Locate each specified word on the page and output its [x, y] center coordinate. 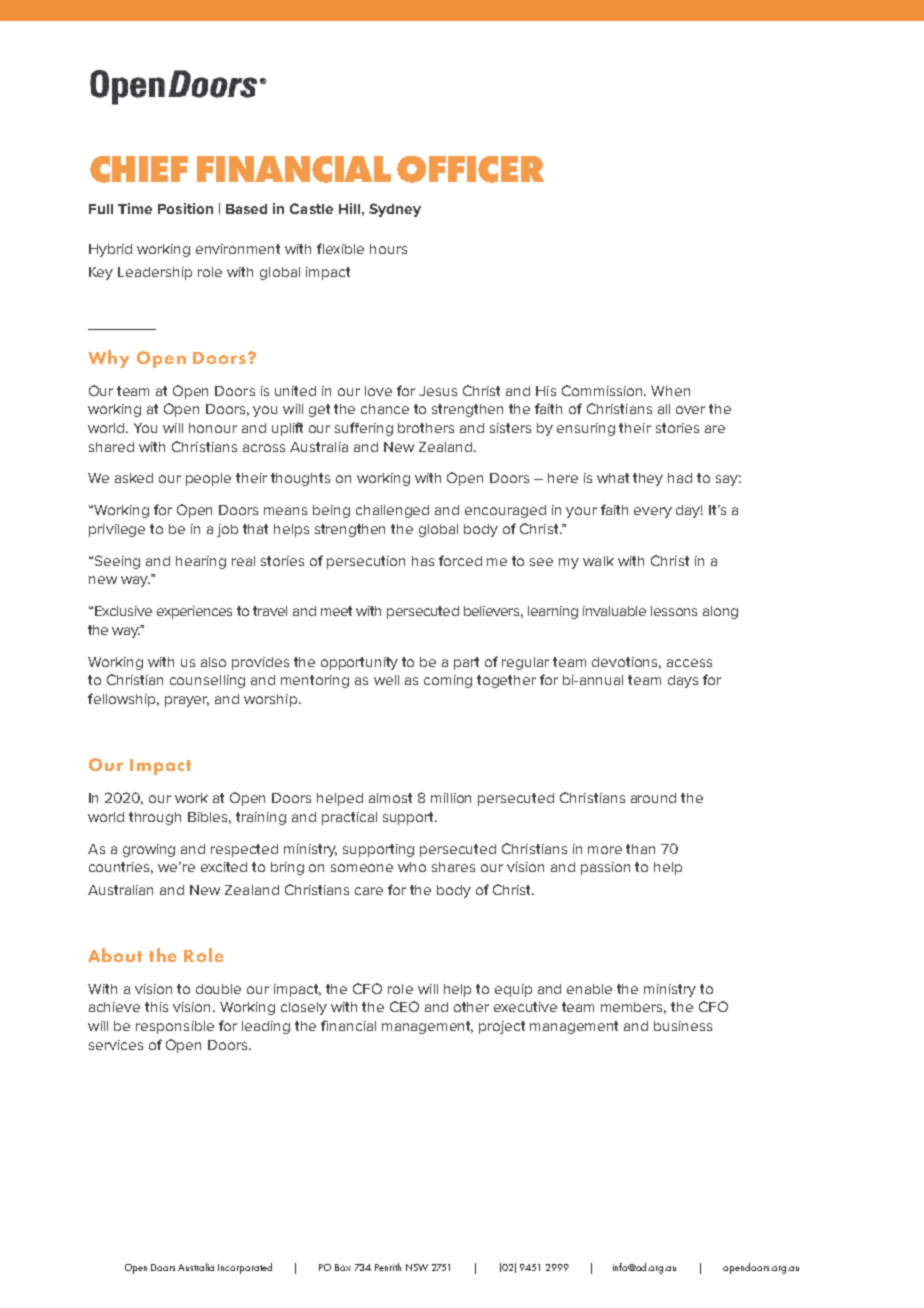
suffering [364, 429]
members [633, 1008]
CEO [404, 1006]
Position [185, 208]
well [386, 680]
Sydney [395, 210]
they [648, 479]
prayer [187, 701]
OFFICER [470, 169]
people [208, 479]
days [683, 681]
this [156, 1007]
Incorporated [245, 1268]
